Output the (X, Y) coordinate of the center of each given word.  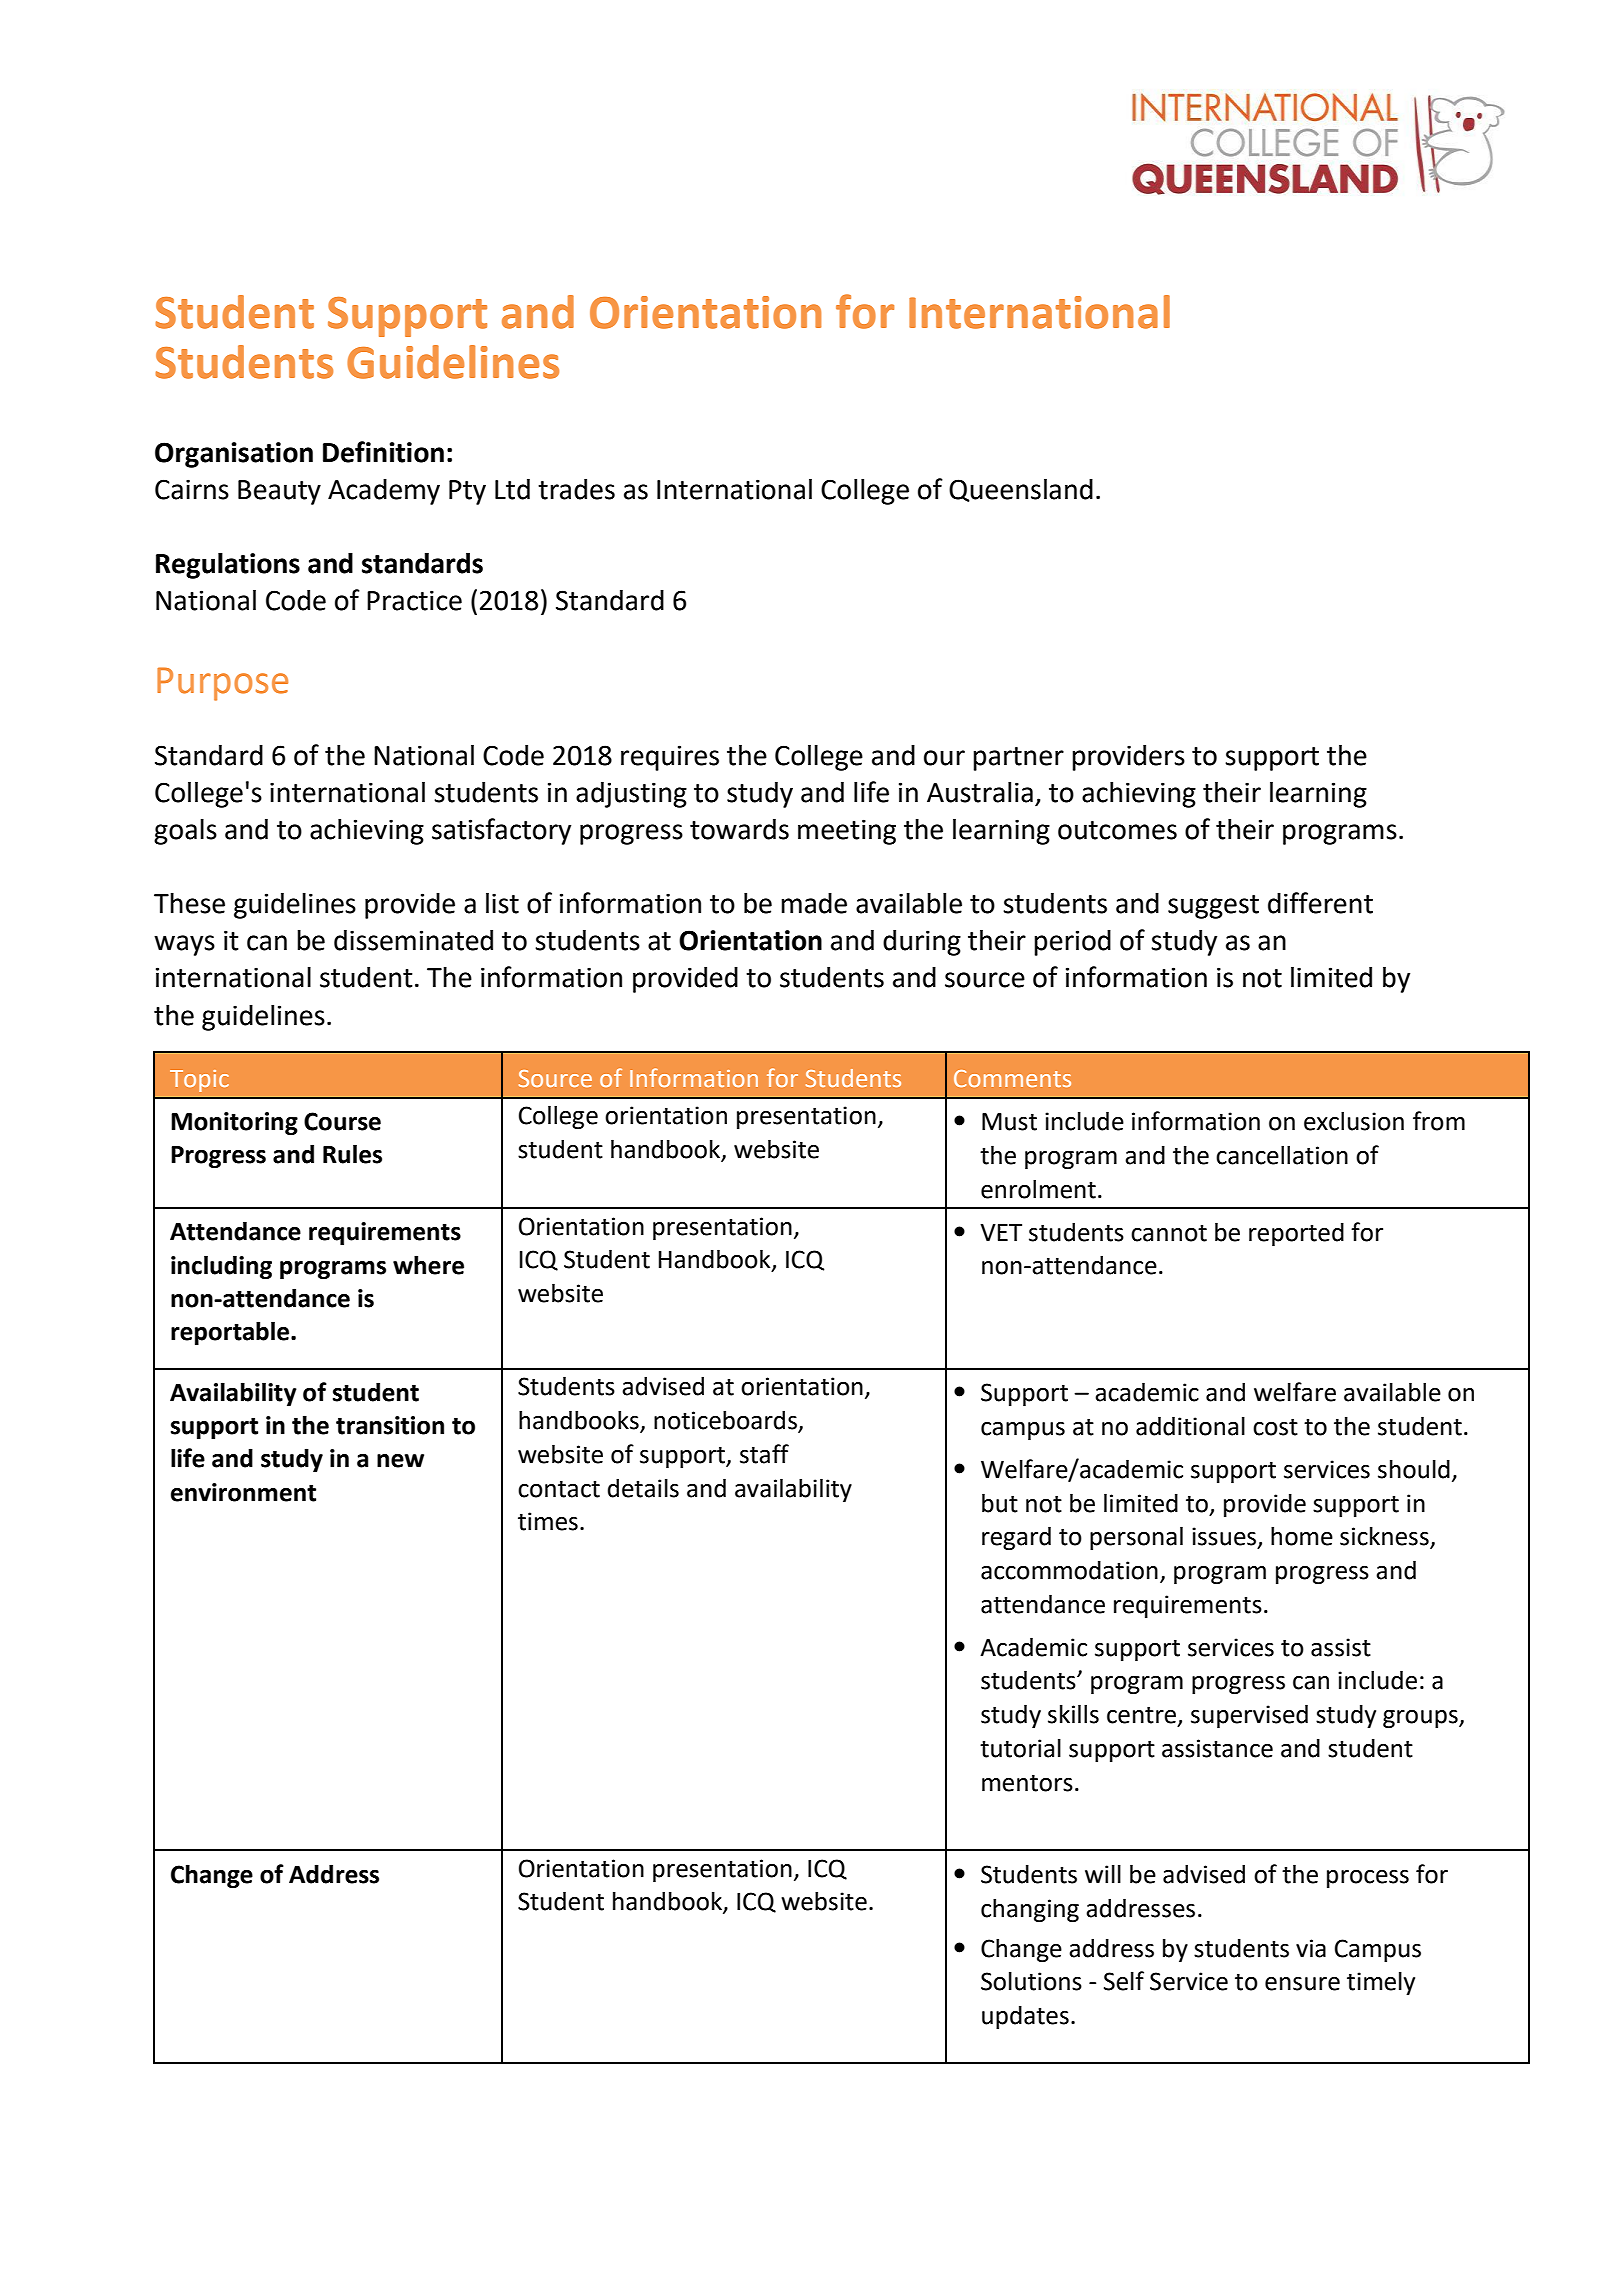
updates (1025, 2017)
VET (1001, 1232)
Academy (384, 492)
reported (1296, 1234)
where (428, 1265)
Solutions (1031, 1981)
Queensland (1021, 490)
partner (1018, 759)
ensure (1302, 1984)
